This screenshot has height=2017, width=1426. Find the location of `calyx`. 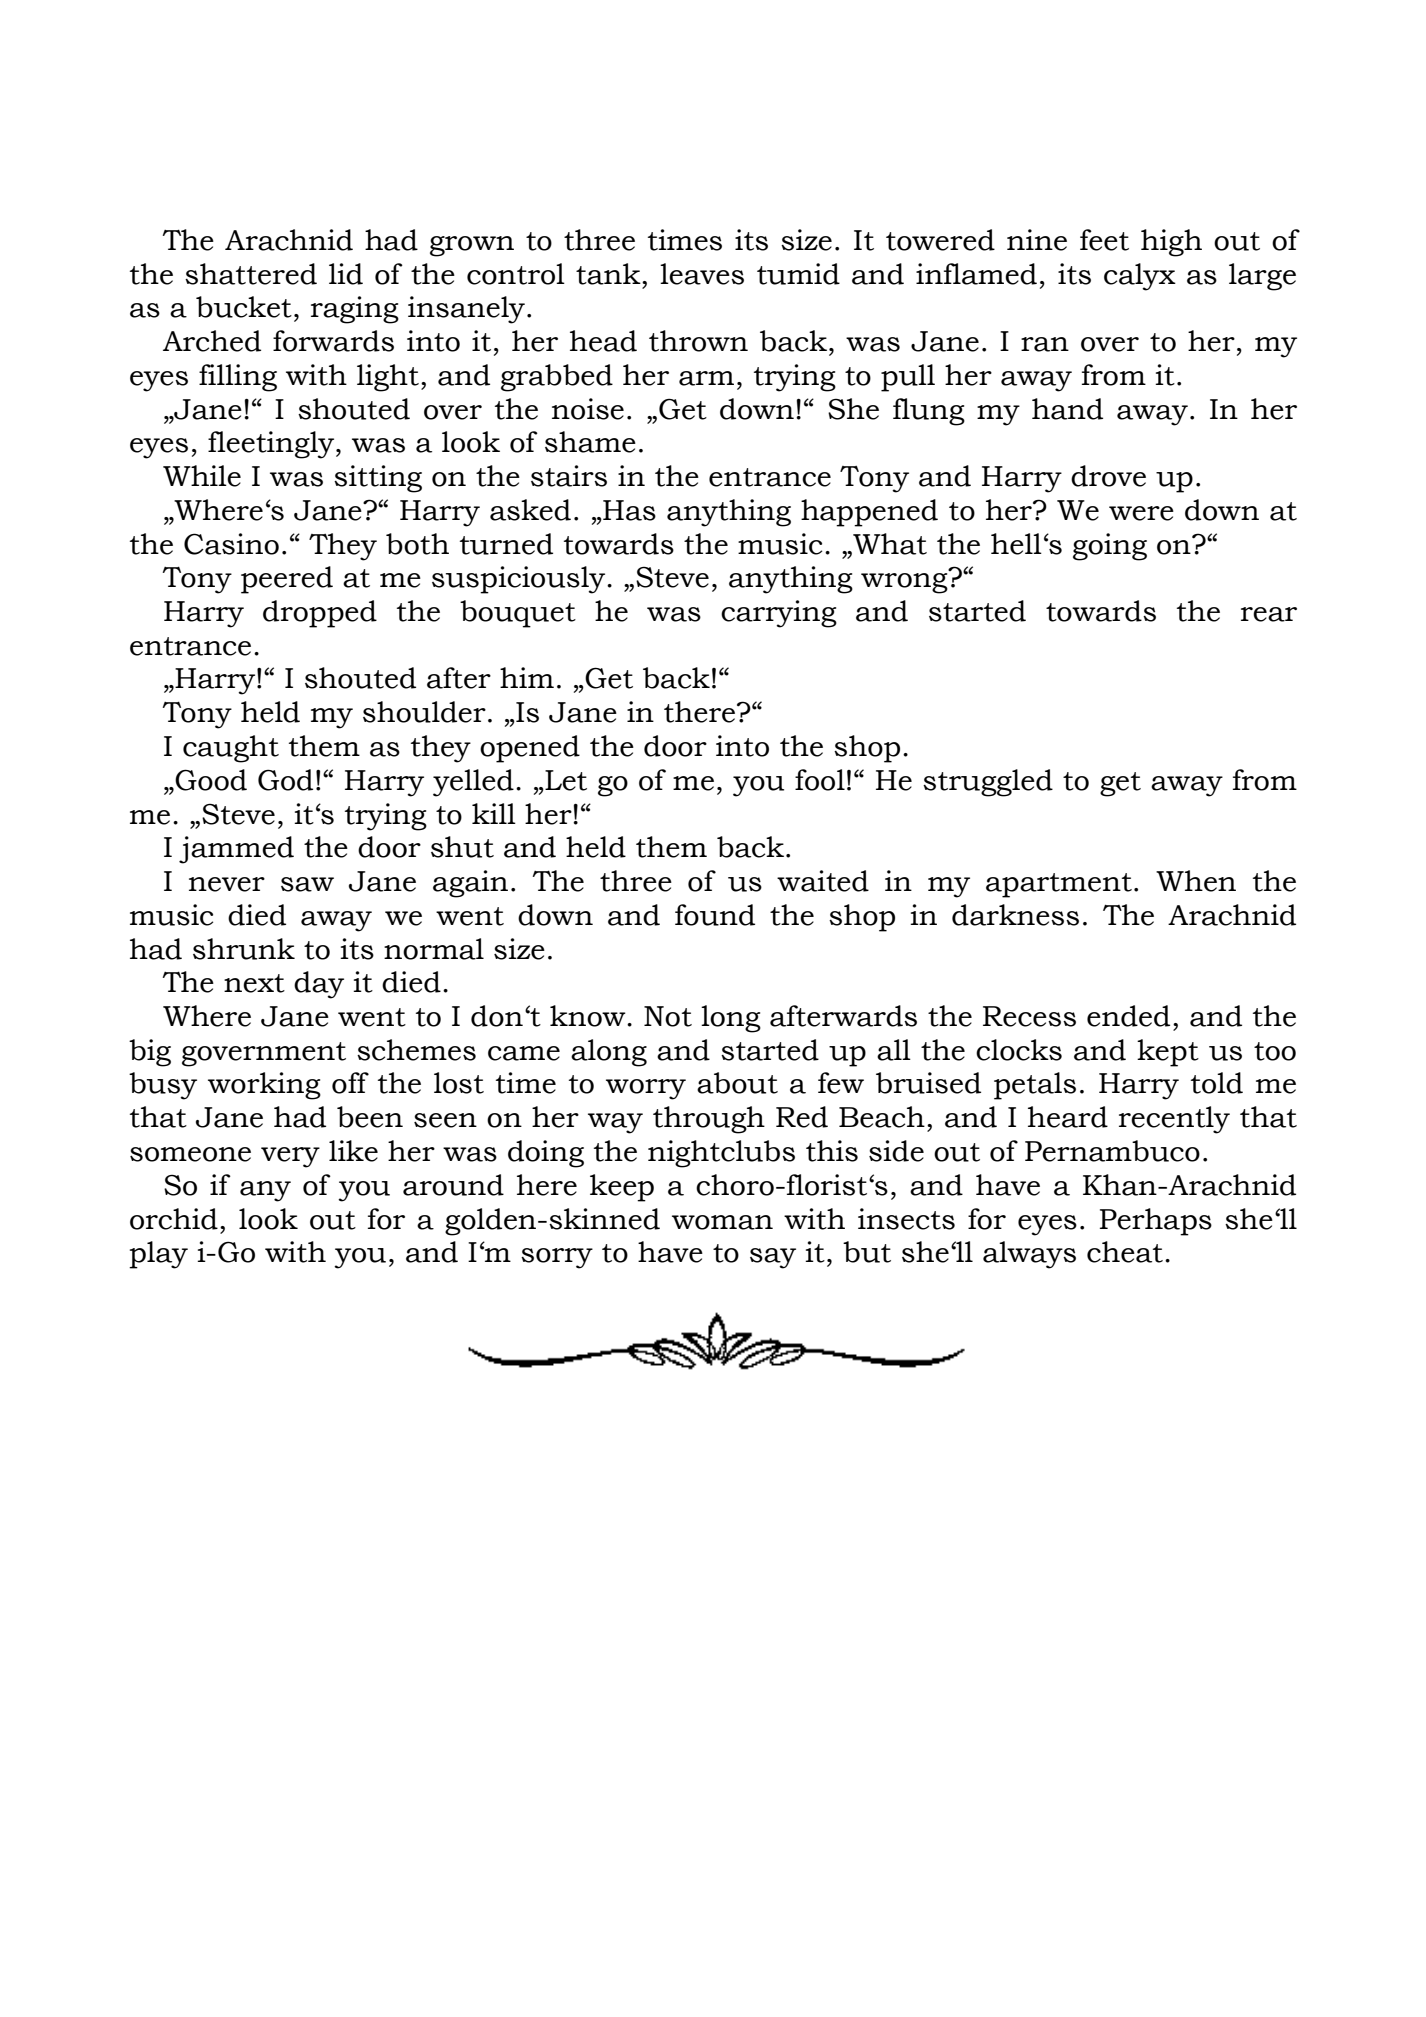

calyx is located at coordinates (1140, 277).
